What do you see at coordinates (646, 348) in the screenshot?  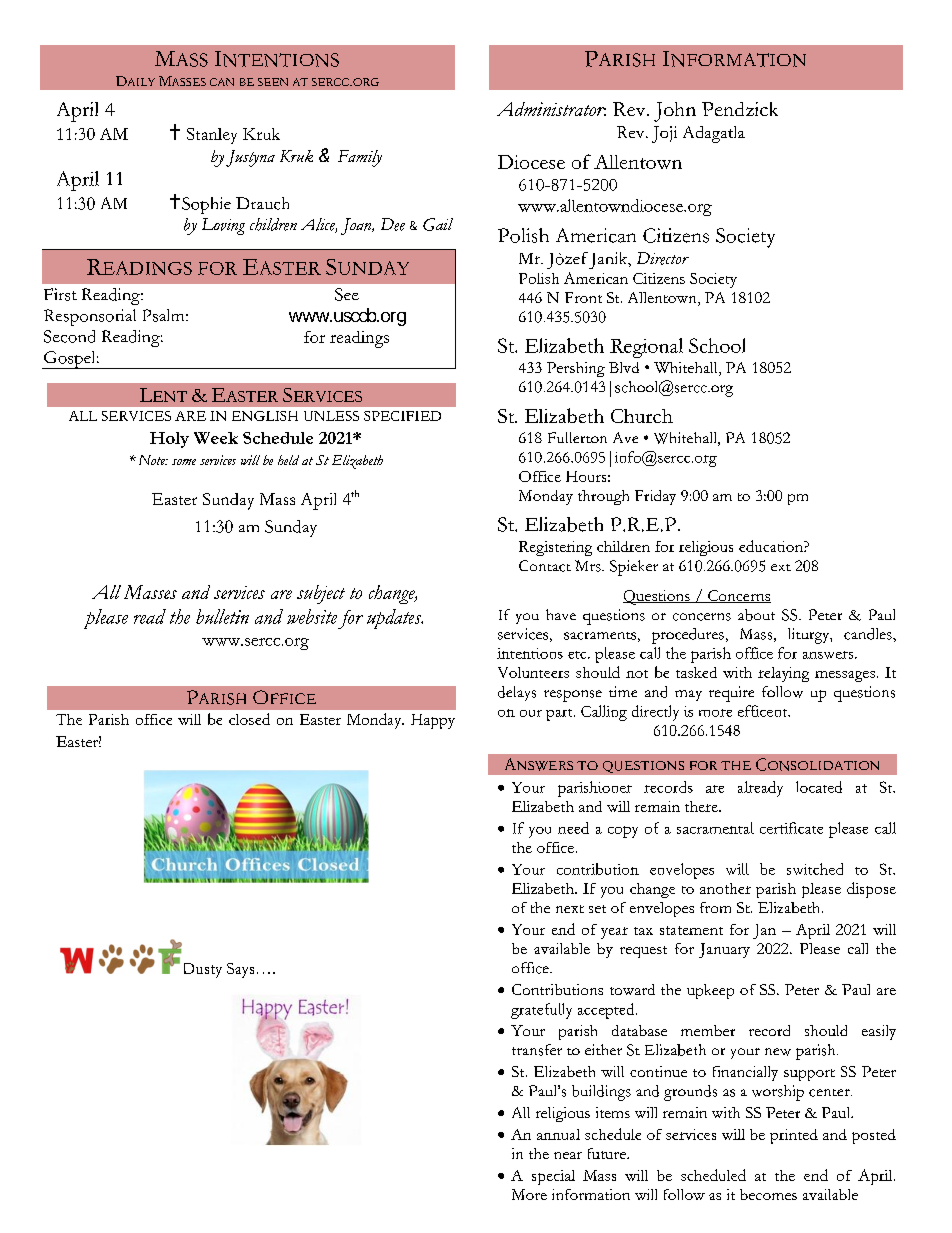 I see `Regional` at bounding box center [646, 348].
